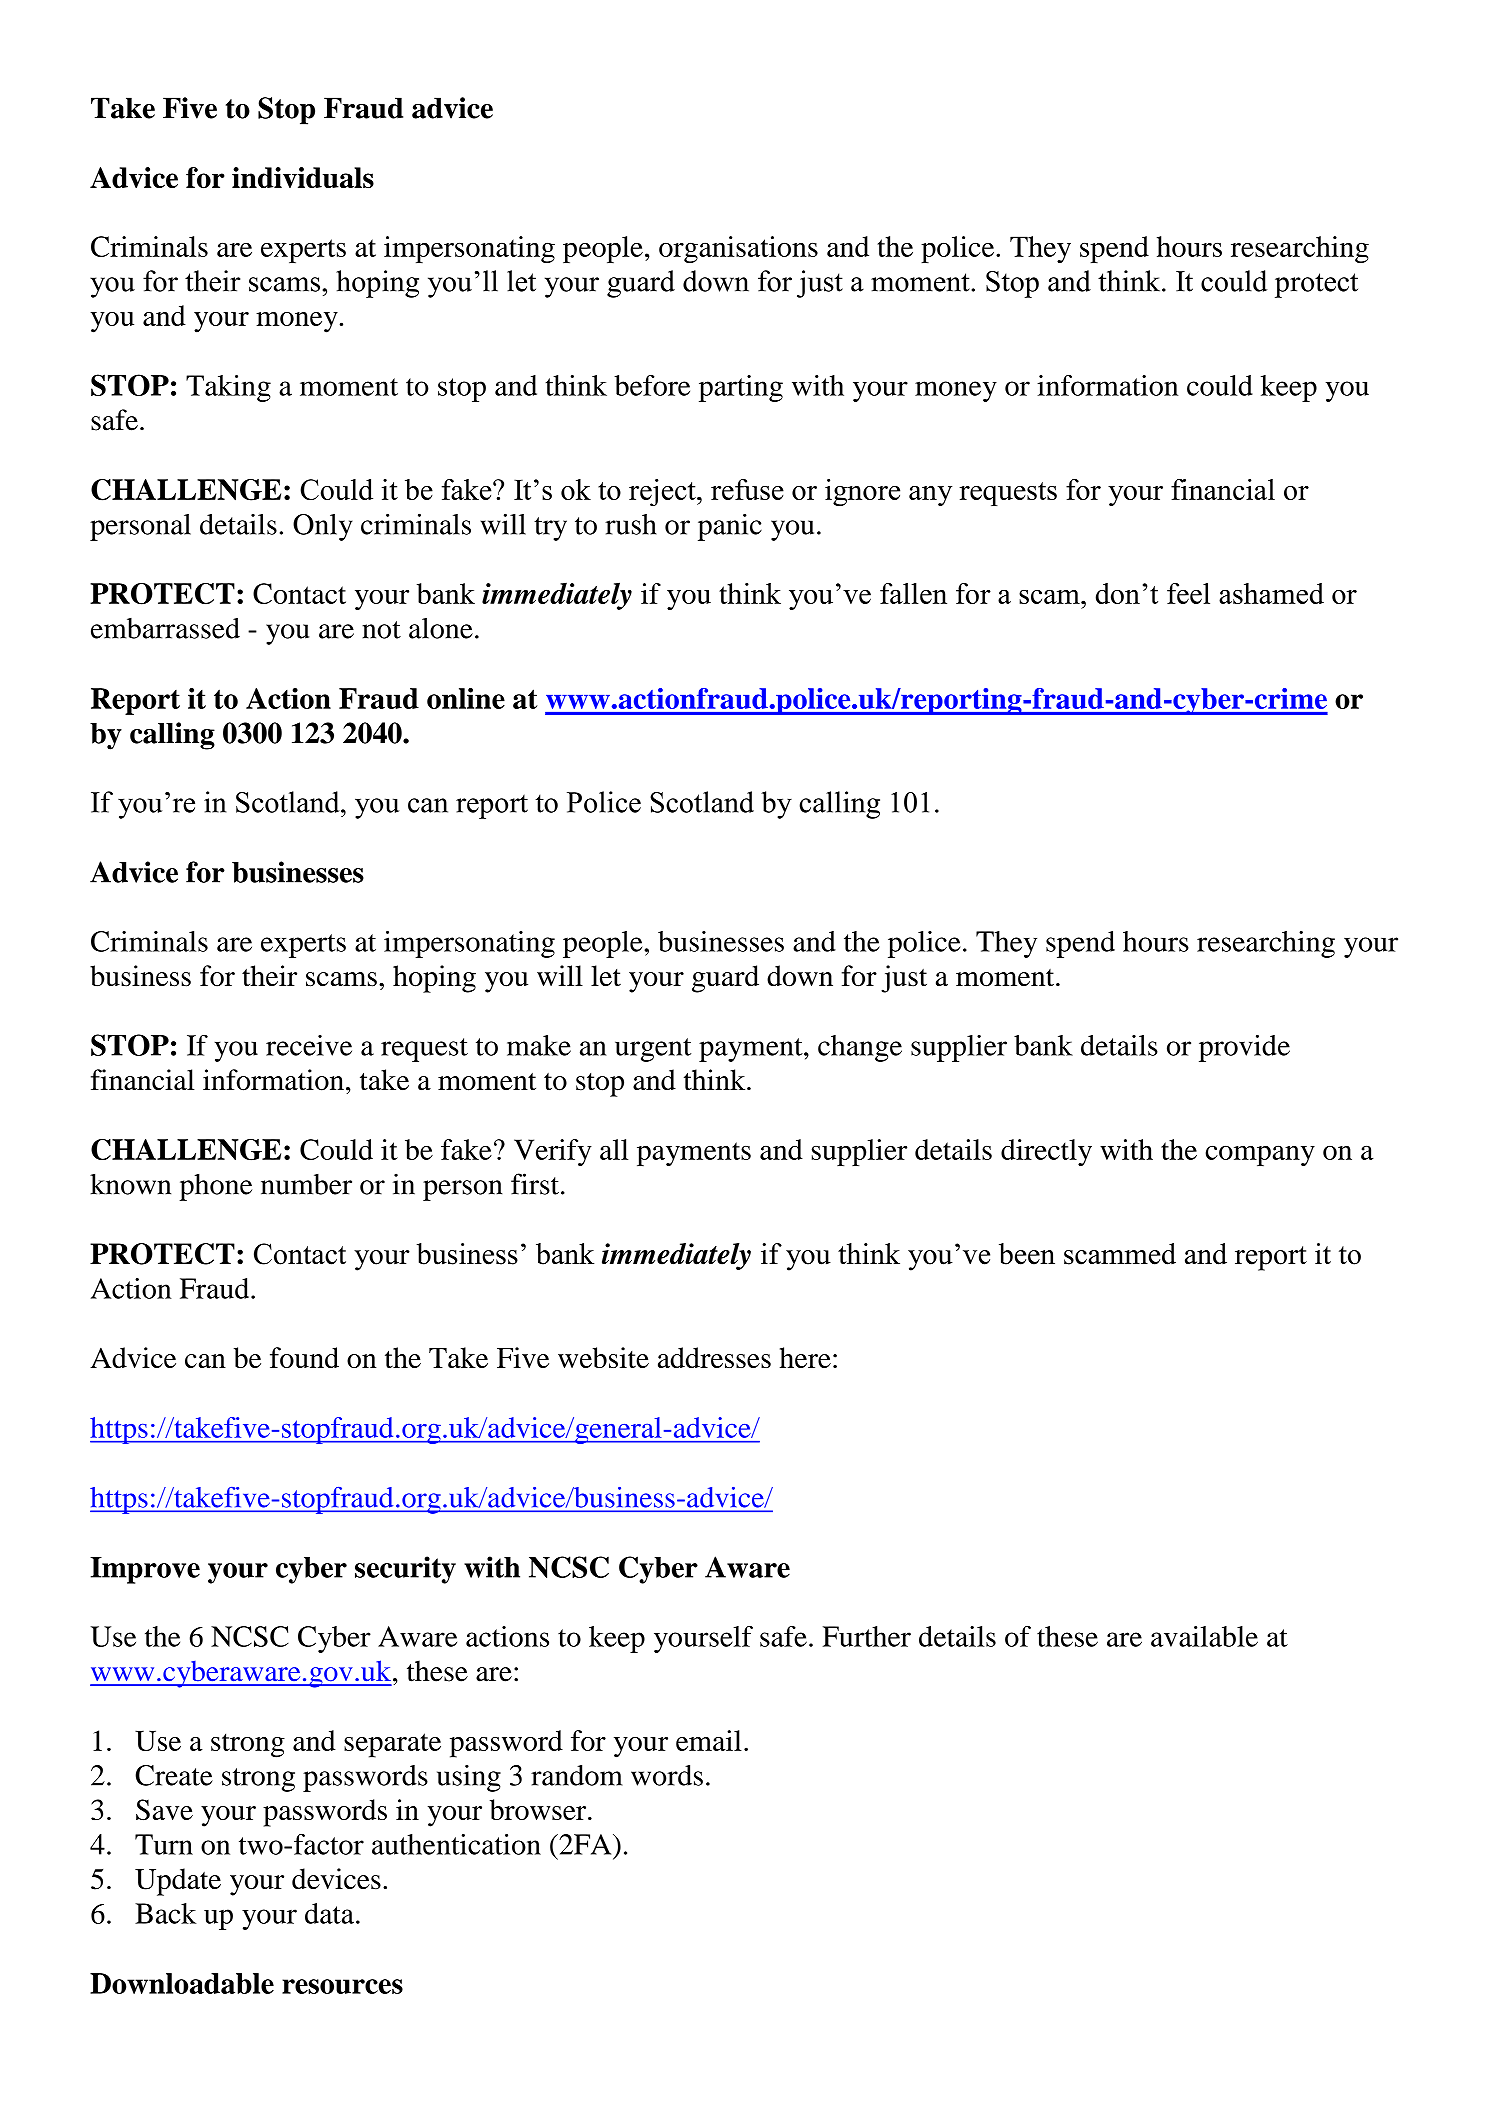 The width and height of the screenshot is (1491, 2108). Describe the element at coordinates (303, 178) in the screenshot. I see `individuals` at that location.
